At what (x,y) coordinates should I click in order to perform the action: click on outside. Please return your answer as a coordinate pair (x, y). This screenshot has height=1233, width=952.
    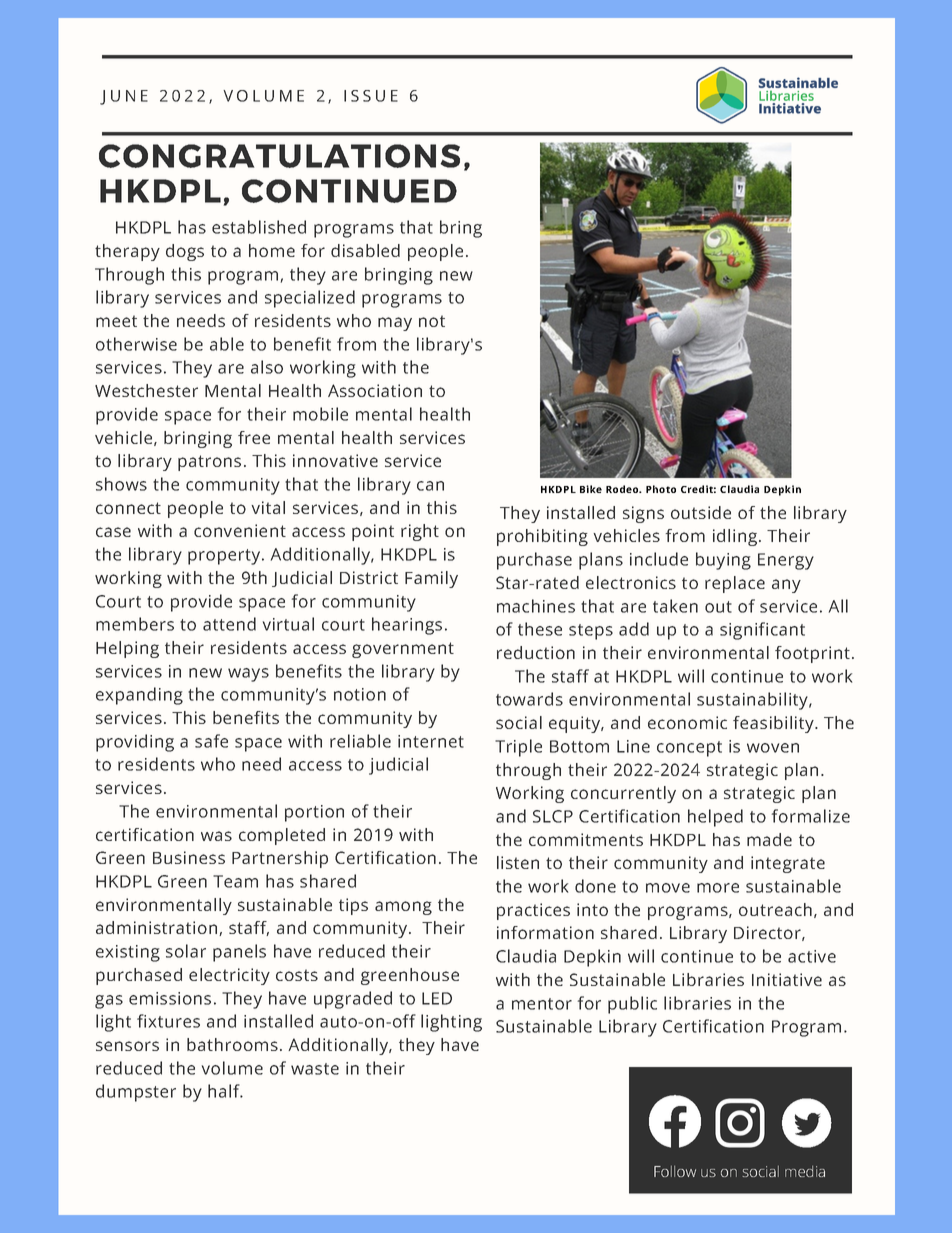
    Looking at the image, I should click on (701, 512).
